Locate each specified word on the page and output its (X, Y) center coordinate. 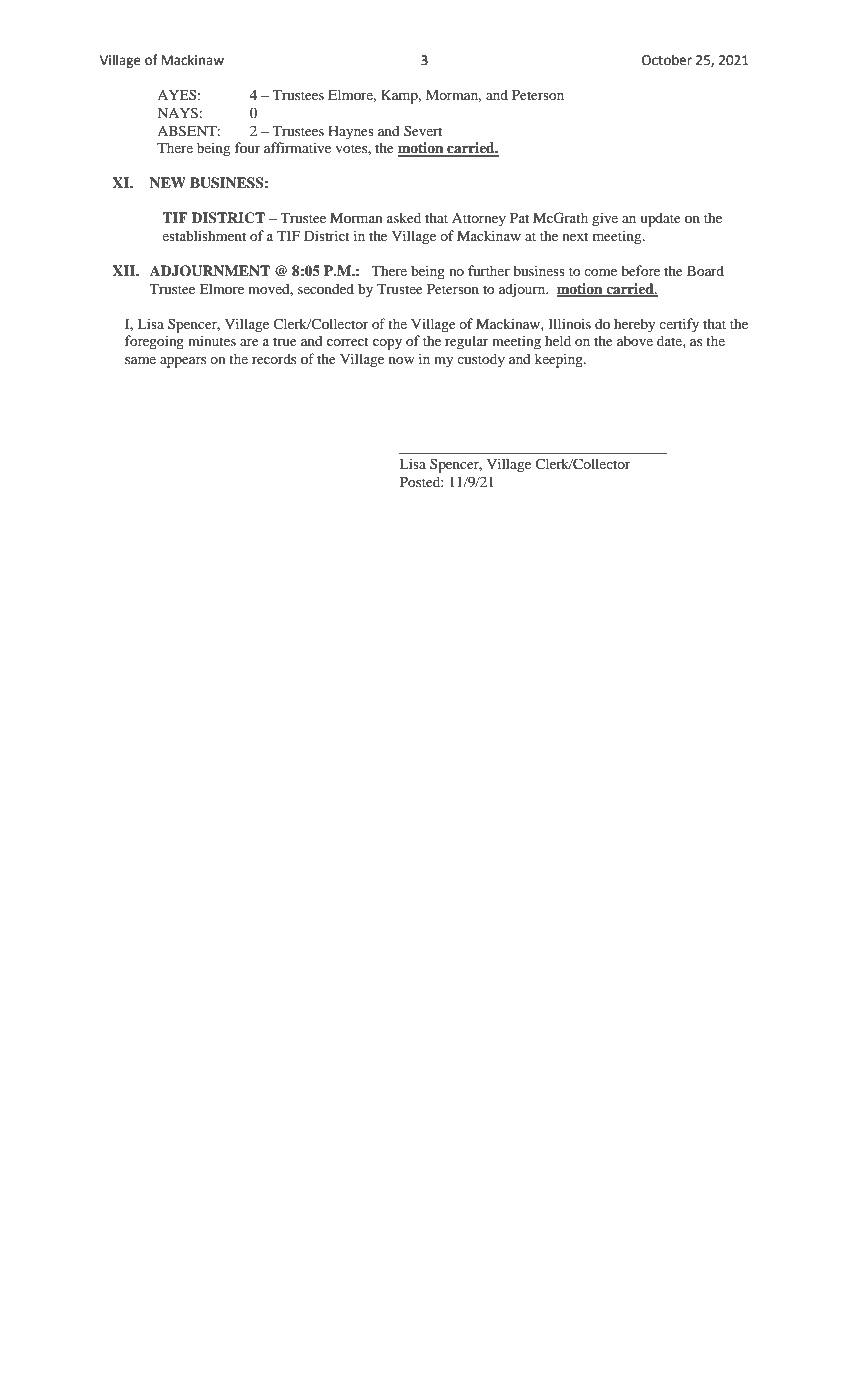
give (605, 219)
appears (183, 362)
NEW (168, 182)
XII (124, 270)
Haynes (351, 133)
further (489, 270)
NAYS (177, 113)
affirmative (297, 147)
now (401, 360)
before (640, 270)
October (667, 60)
